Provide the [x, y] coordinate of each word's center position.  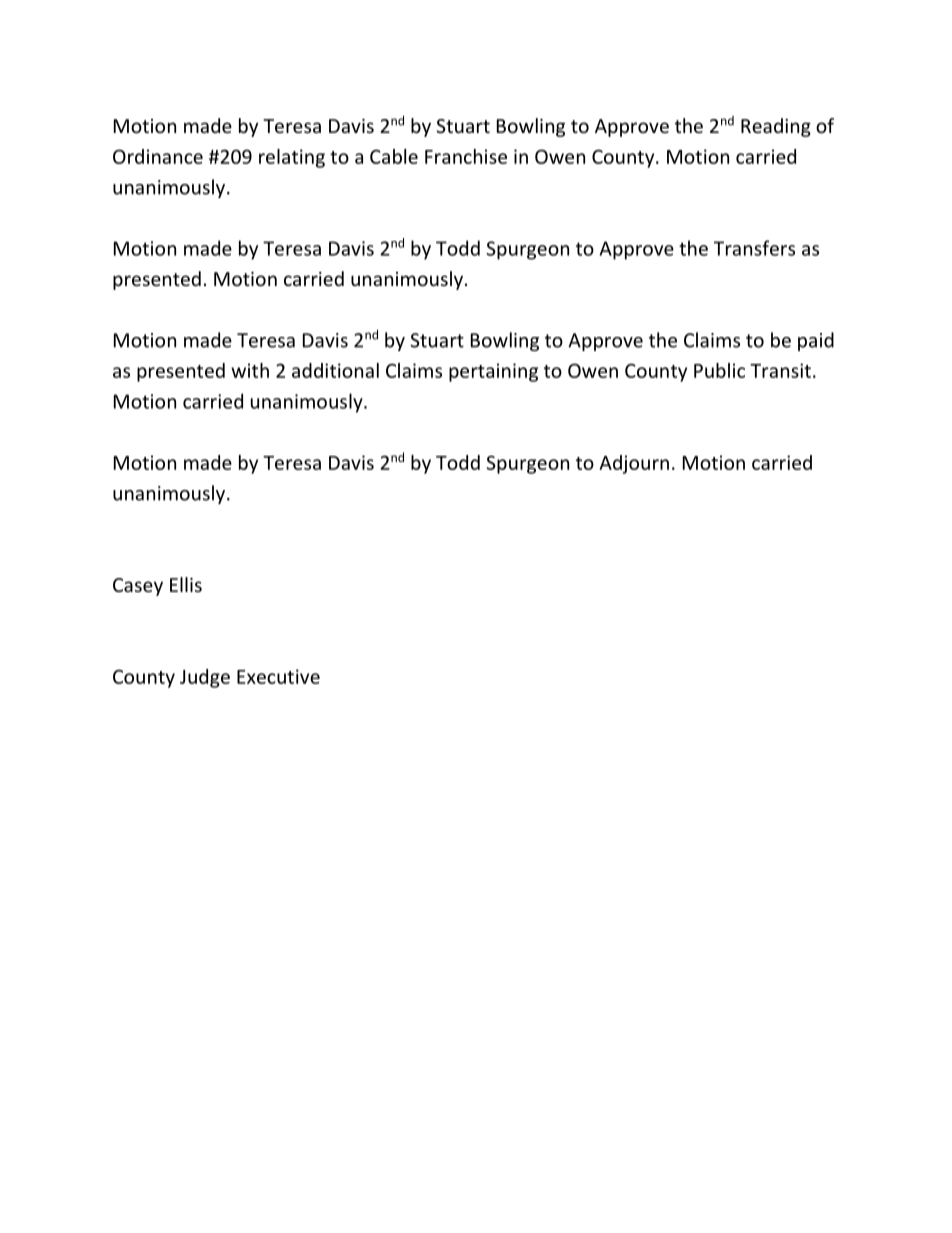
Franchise [466, 156]
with [250, 370]
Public [719, 370]
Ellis [186, 584]
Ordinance [158, 156]
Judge [205, 678]
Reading [776, 127]
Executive [278, 676]
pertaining [493, 372]
